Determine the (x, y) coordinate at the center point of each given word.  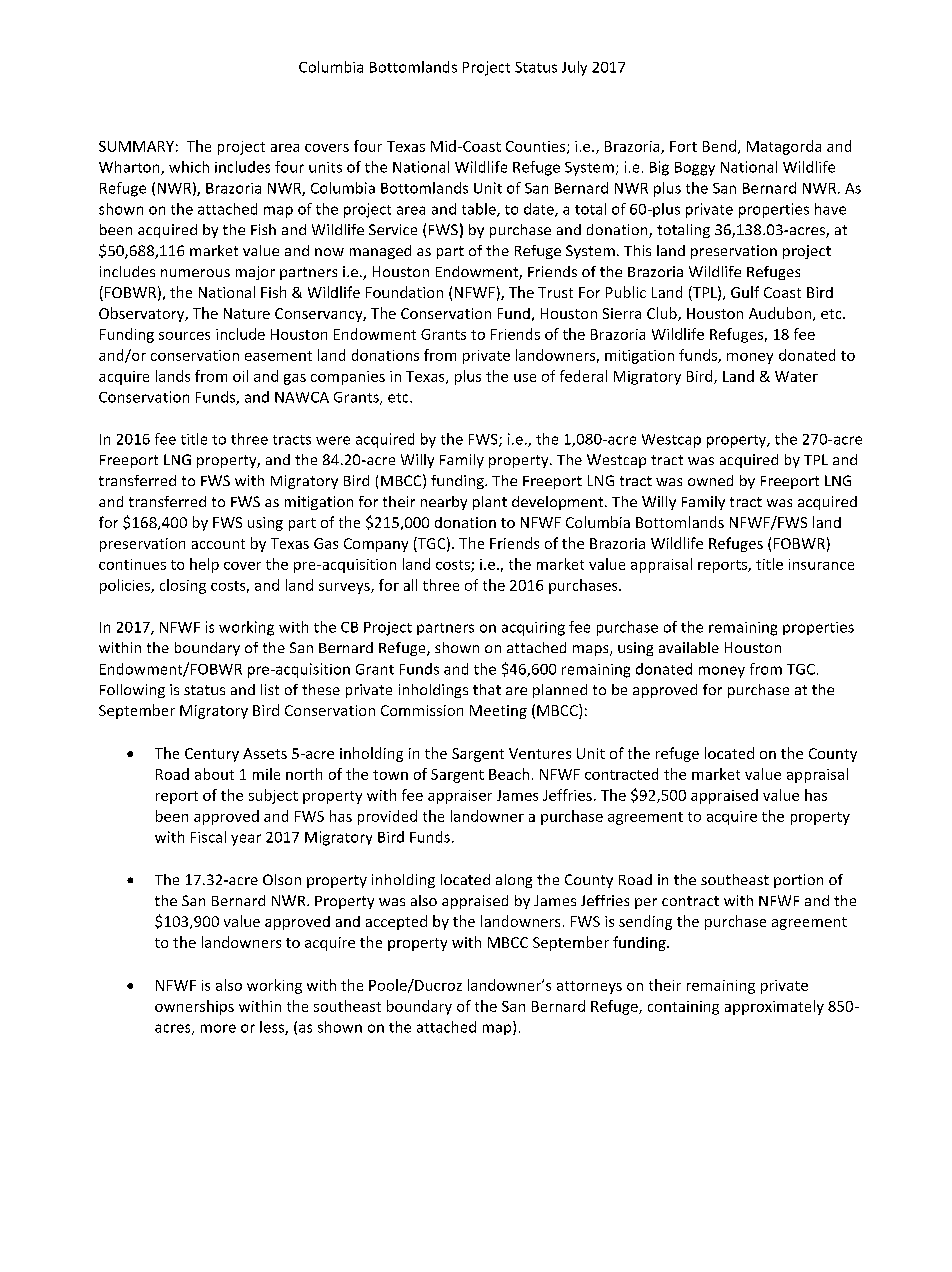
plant (490, 503)
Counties (537, 147)
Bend (719, 146)
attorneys (589, 987)
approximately (774, 1007)
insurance (821, 564)
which (189, 167)
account (218, 544)
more (218, 1028)
